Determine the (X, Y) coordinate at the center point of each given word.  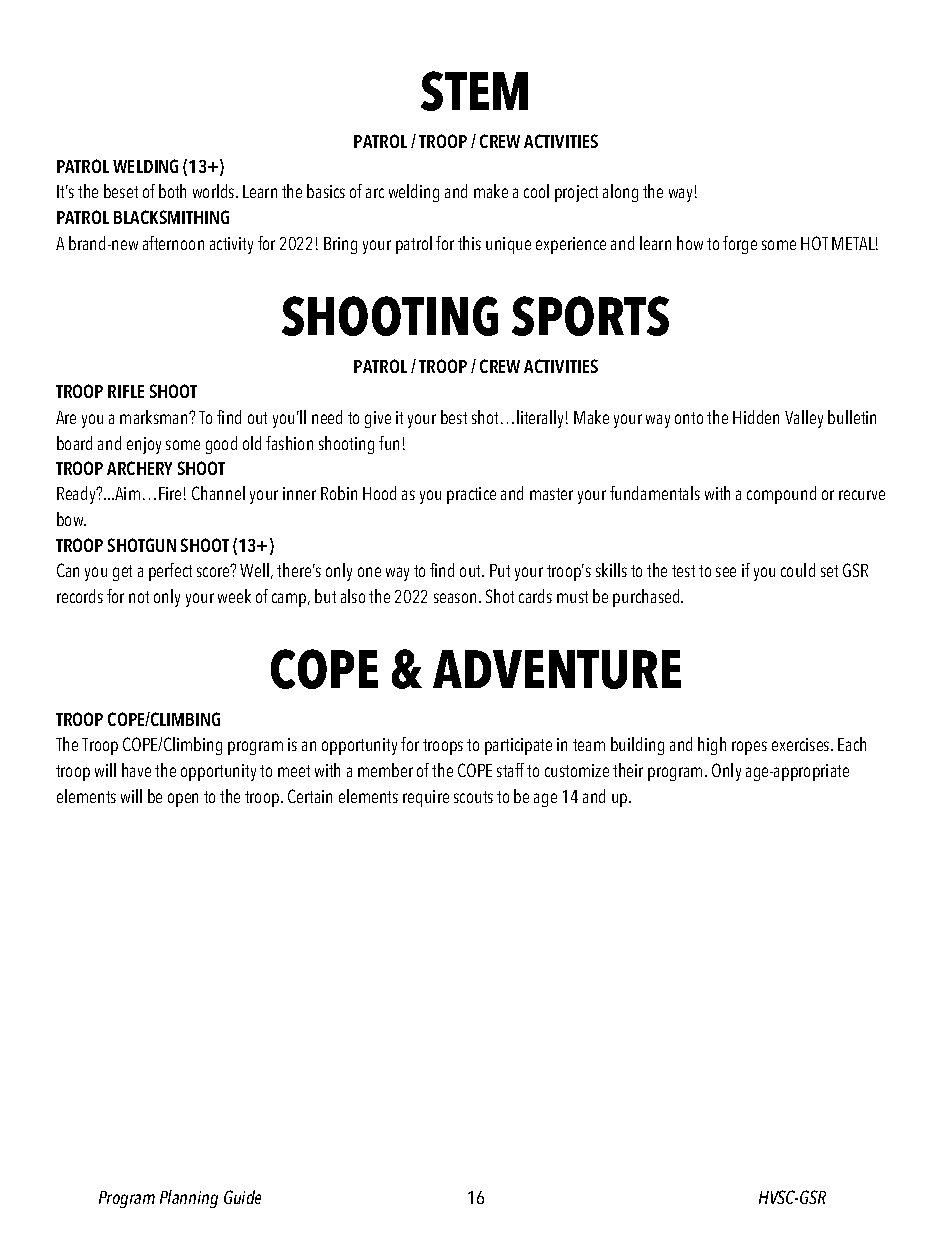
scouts (473, 797)
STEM (474, 91)
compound (781, 495)
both (172, 191)
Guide (242, 1197)
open (183, 800)
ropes (749, 748)
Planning (189, 1199)
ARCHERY (139, 468)
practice (471, 495)
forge (740, 245)
